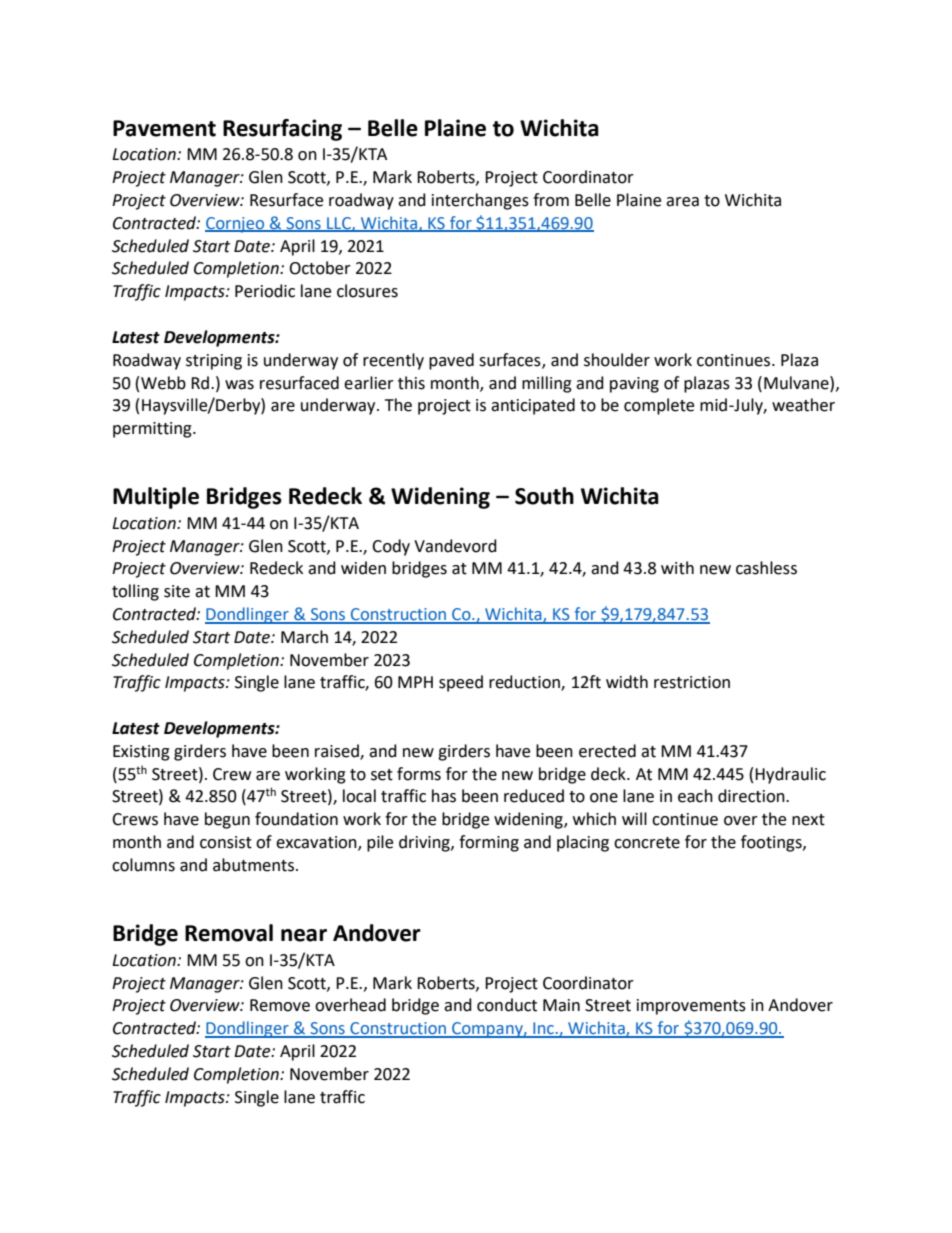 The image size is (952, 1233). What do you see at coordinates (280, 1005) in the screenshot?
I see `Remove` at bounding box center [280, 1005].
